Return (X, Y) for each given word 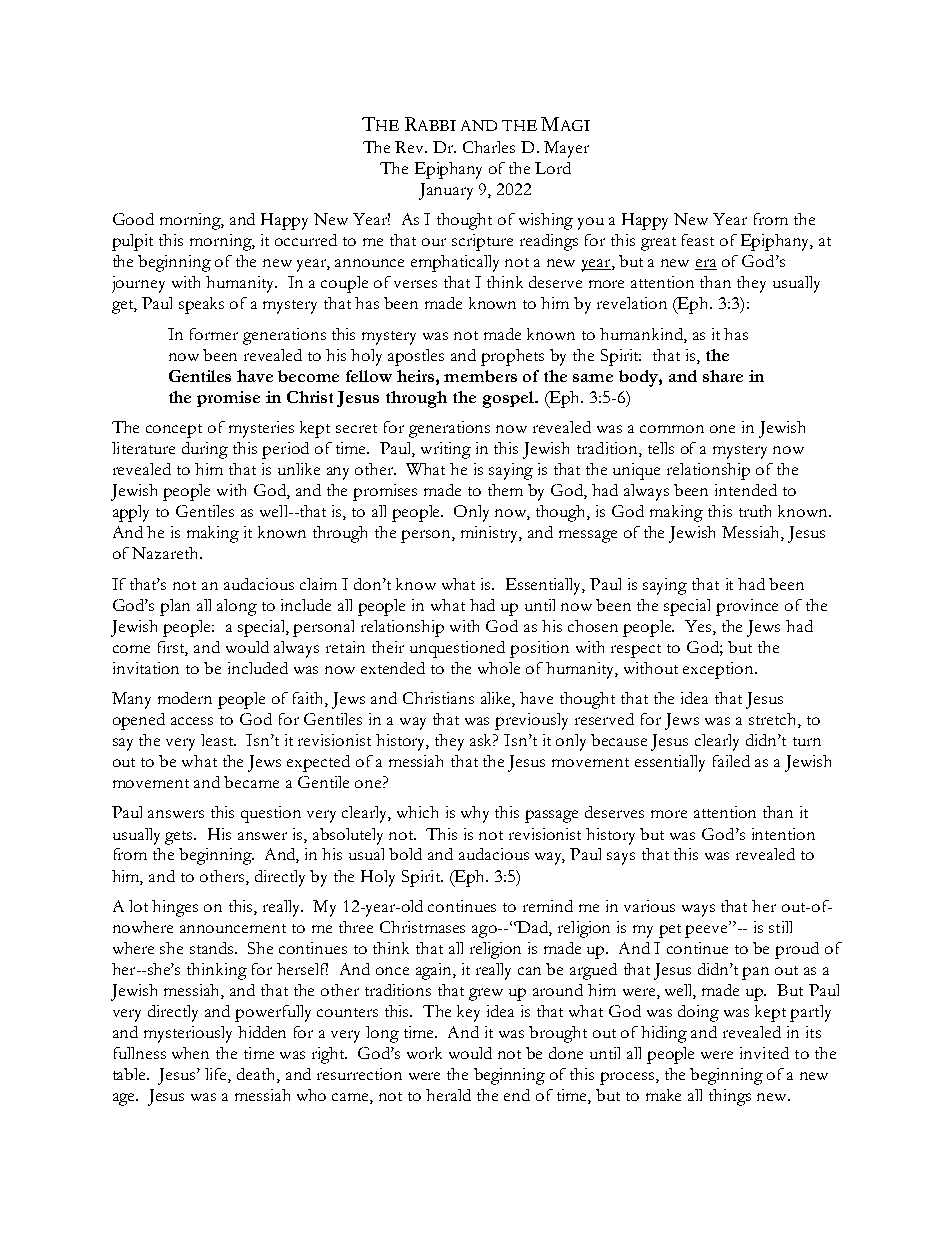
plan (175, 607)
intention (783, 834)
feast (698, 240)
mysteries (261, 429)
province (747, 607)
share (723, 376)
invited (764, 1053)
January (446, 191)
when (190, 1053)
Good (133, 219)
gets (180, 838)
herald (448, 1095)
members (480, 376)
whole (499, 668)
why (475, 814)
